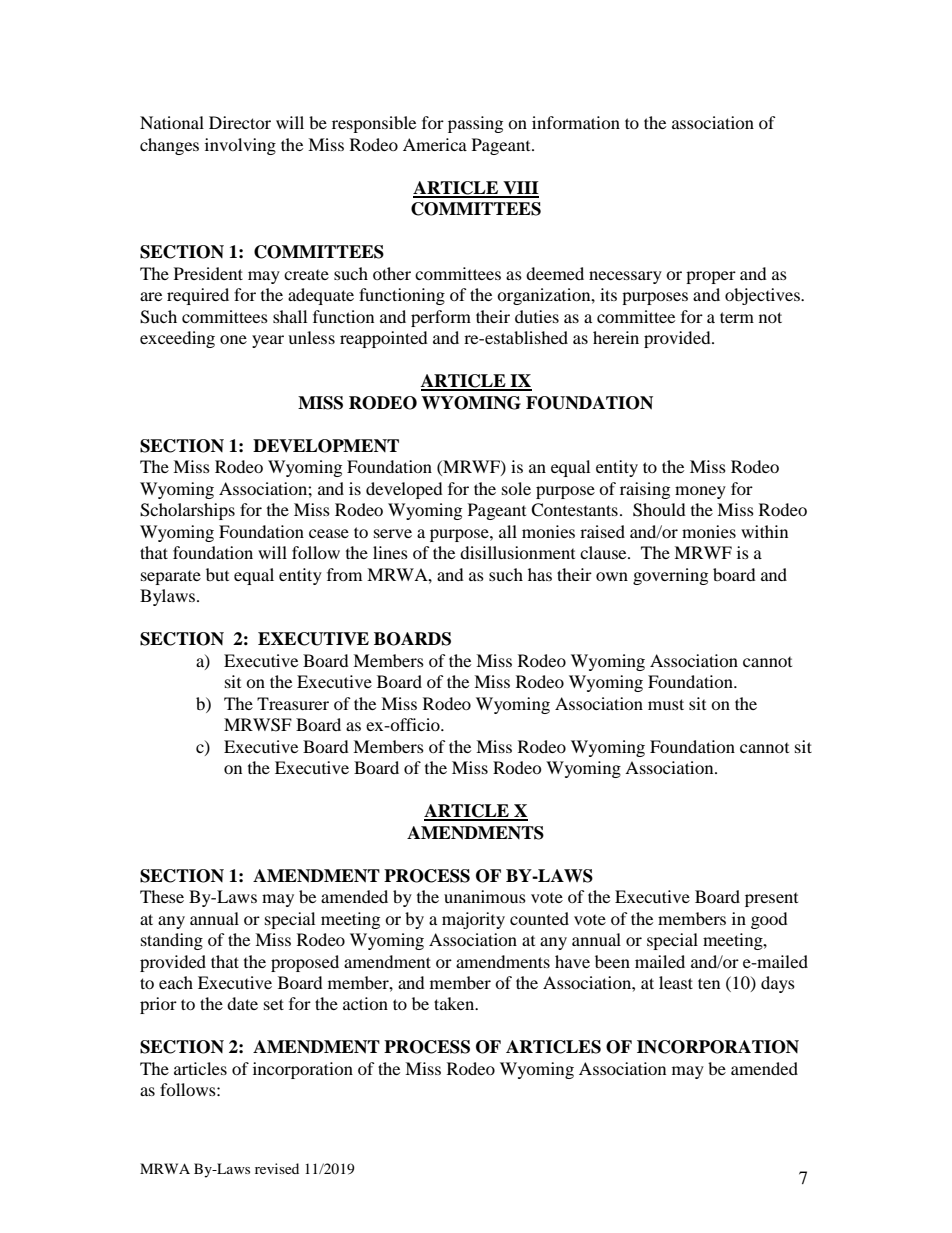  Describe the element at coordinates (217, 574) in the screenshot. I see `but` at that location.
